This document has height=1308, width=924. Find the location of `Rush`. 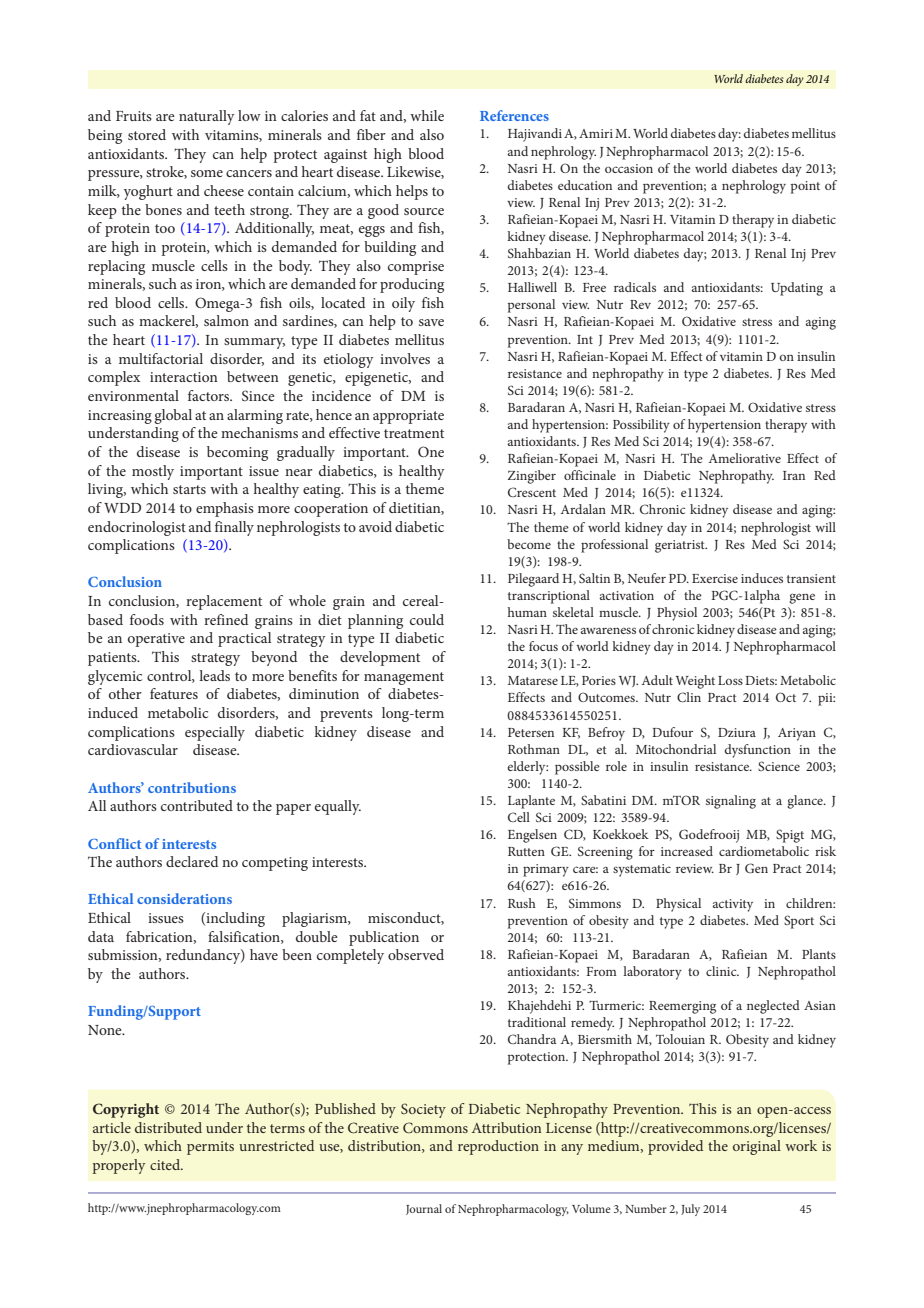

Rush is located at coordinates (522, 903).
